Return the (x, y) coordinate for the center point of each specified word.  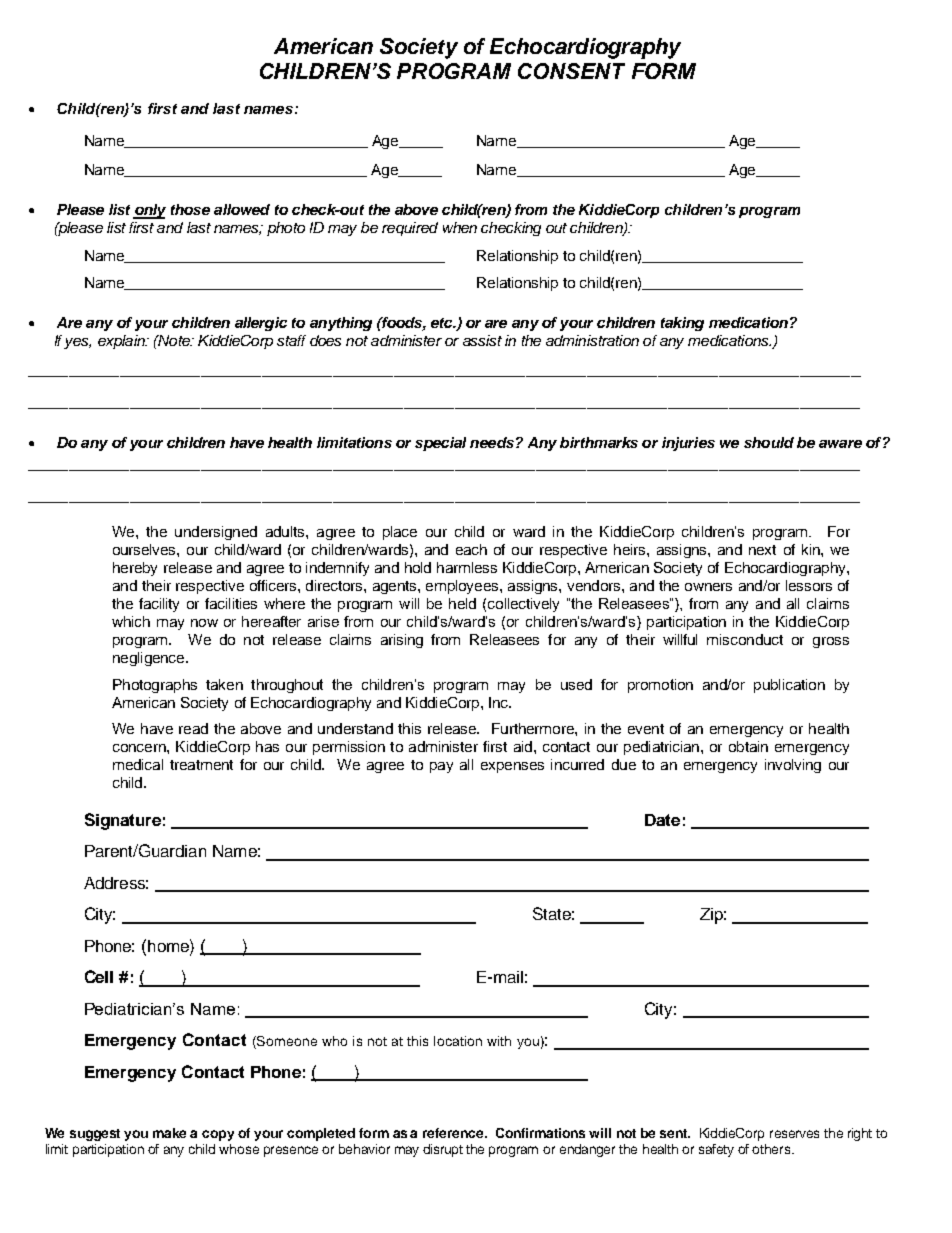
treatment (201, 765)
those (190, 209)
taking (682, 324)
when (460, 227)
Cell (99, 976)
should (769, 442)
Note (174, 340)
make (169, 1133)
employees (463, 587)
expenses (512, 767)
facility (159, 605)
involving (793, 766)
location (458, 1041)
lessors (809, 585)
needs (492, 442)
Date (662, 820)
